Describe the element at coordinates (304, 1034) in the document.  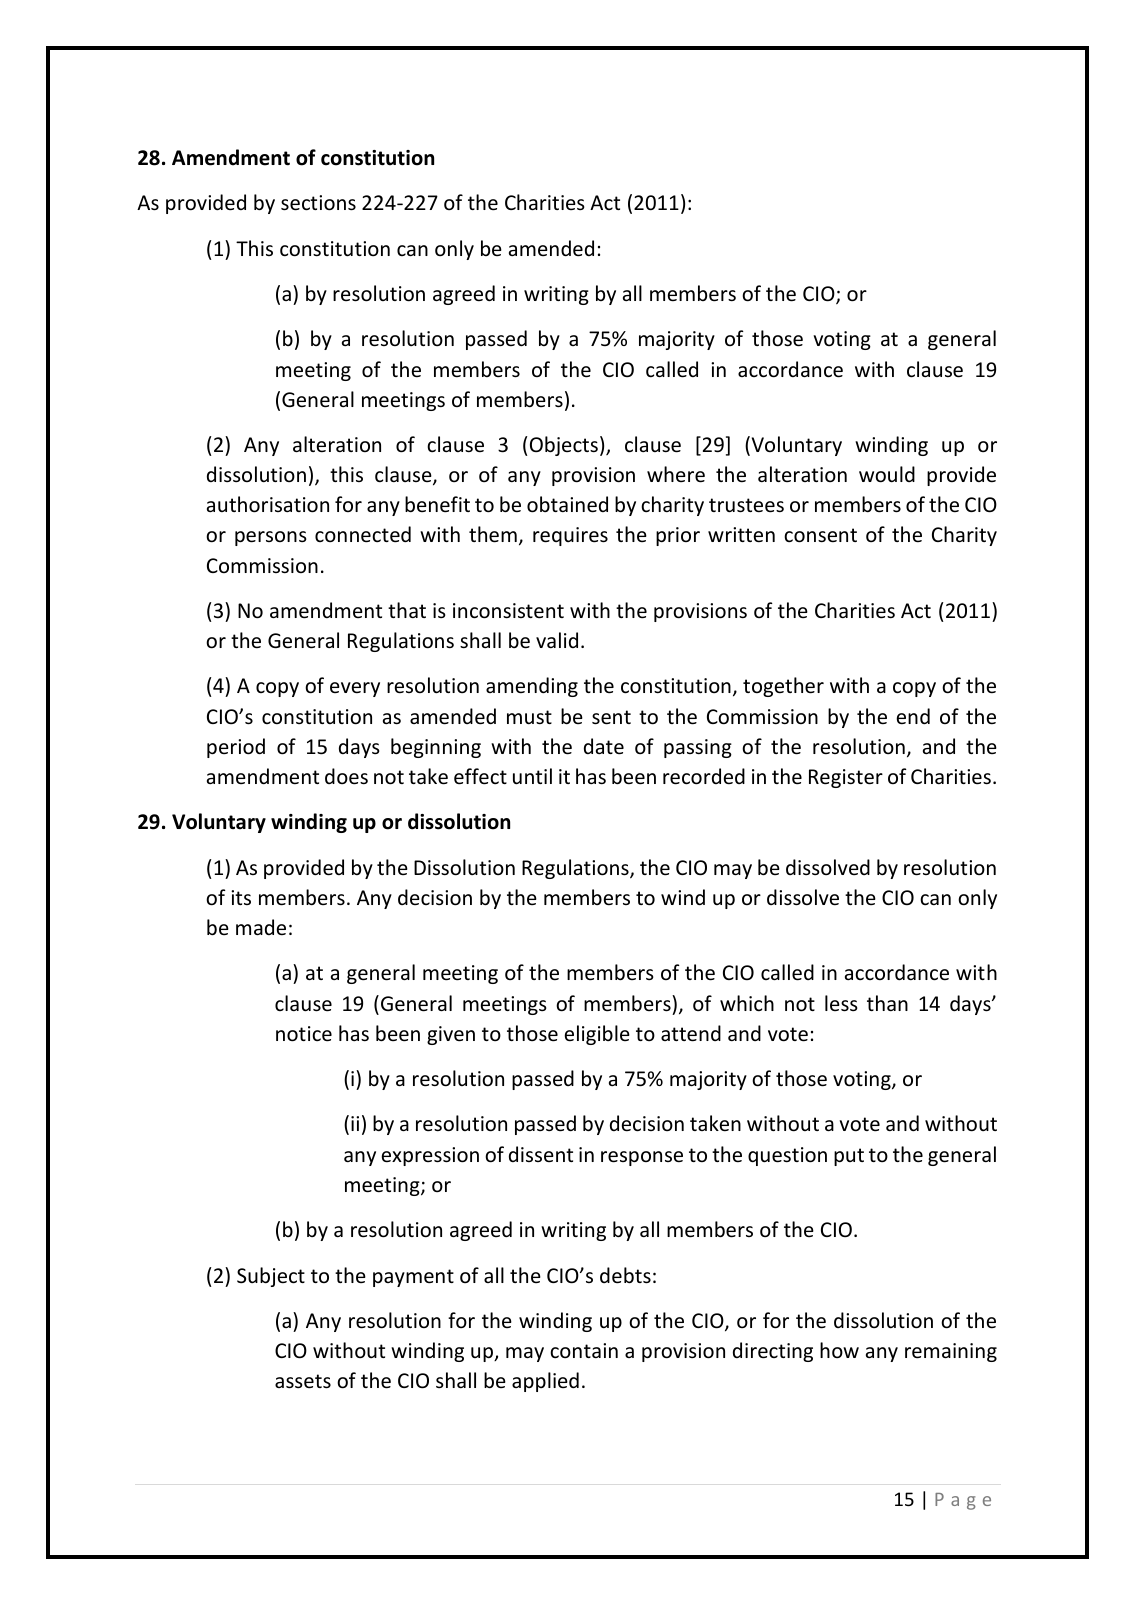
I see `notice` at that location.
